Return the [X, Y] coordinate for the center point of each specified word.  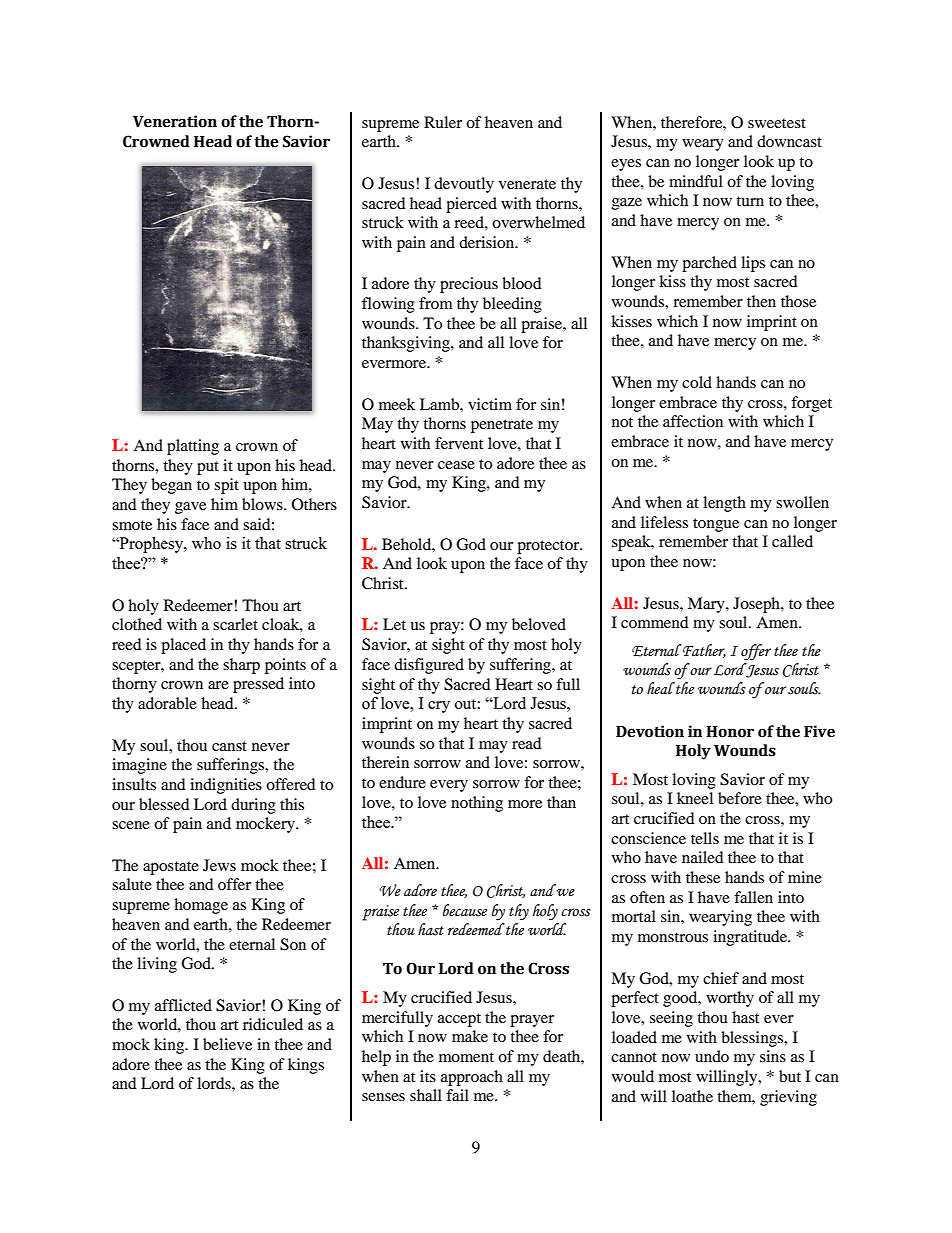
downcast [789, 141]
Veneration [175, 121]
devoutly [464, 185]
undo [712, 1056]
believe [227, 1044]
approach [472, 1078]
